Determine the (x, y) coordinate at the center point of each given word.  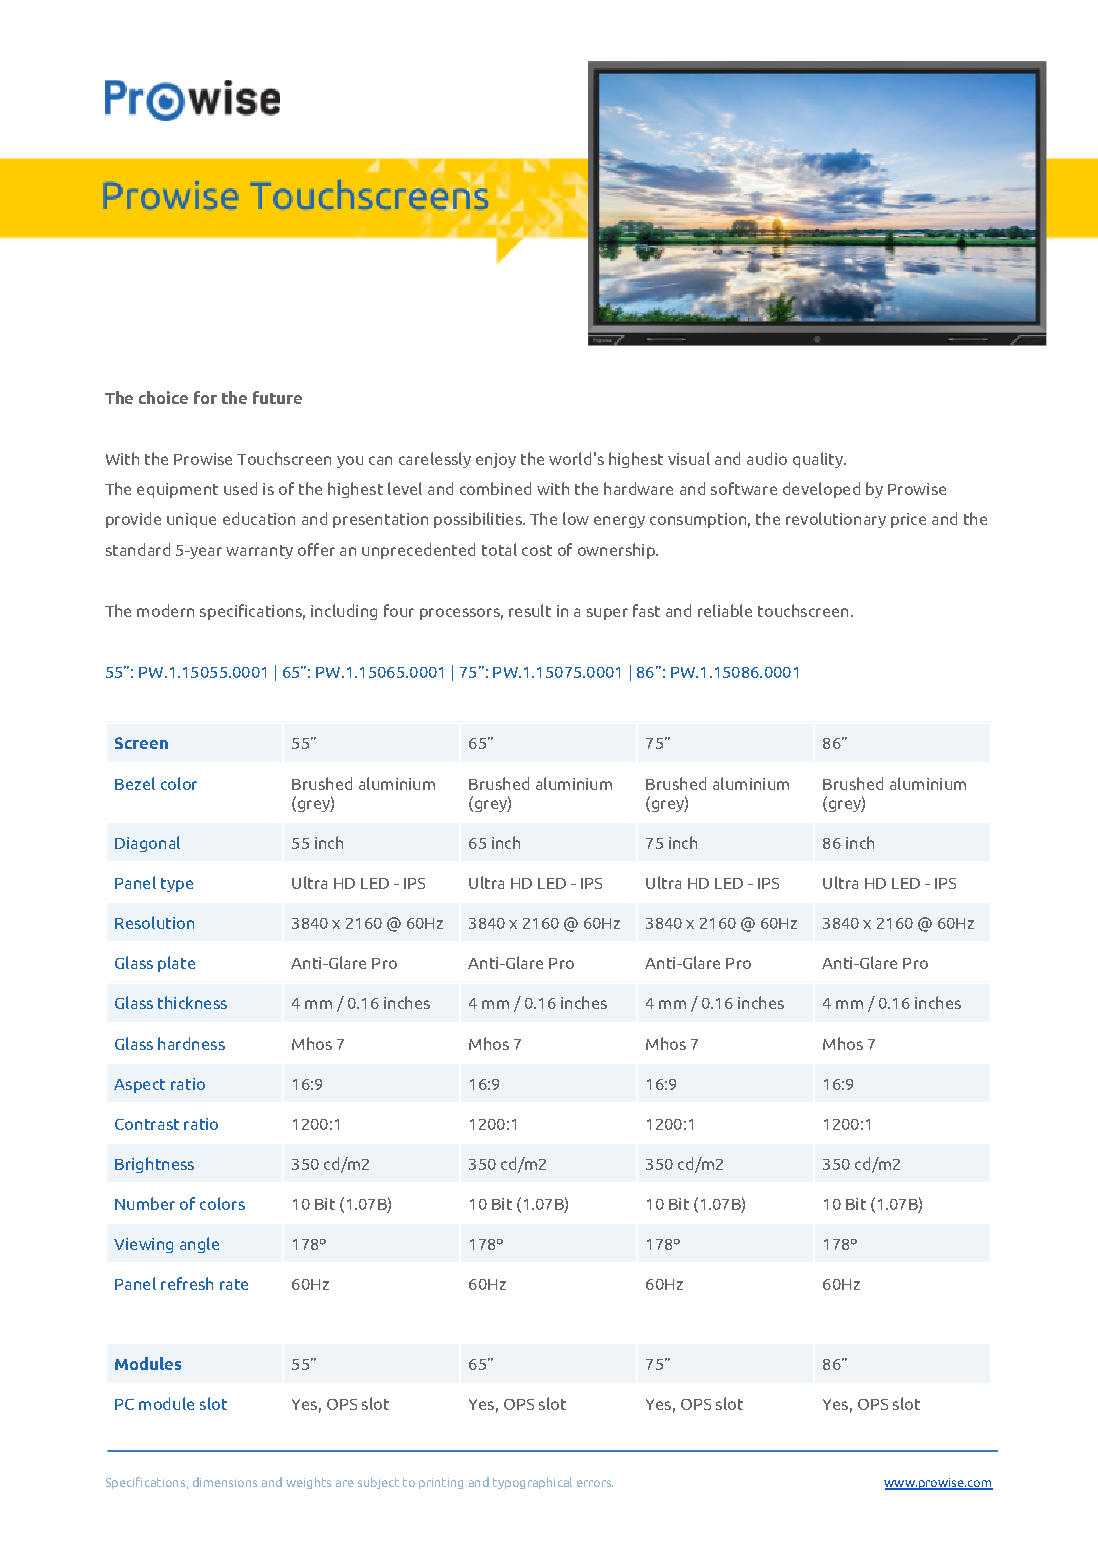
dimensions (225, 1482)
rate (234, 1284)
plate (176, 964)
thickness (192, 1002)
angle (199, 1245)
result (530, 610)
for (205, 397)
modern (165, 610)
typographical (532, 1483)
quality (819, 460)
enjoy (496, 460)
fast (646, 610)
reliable (725, 610)
